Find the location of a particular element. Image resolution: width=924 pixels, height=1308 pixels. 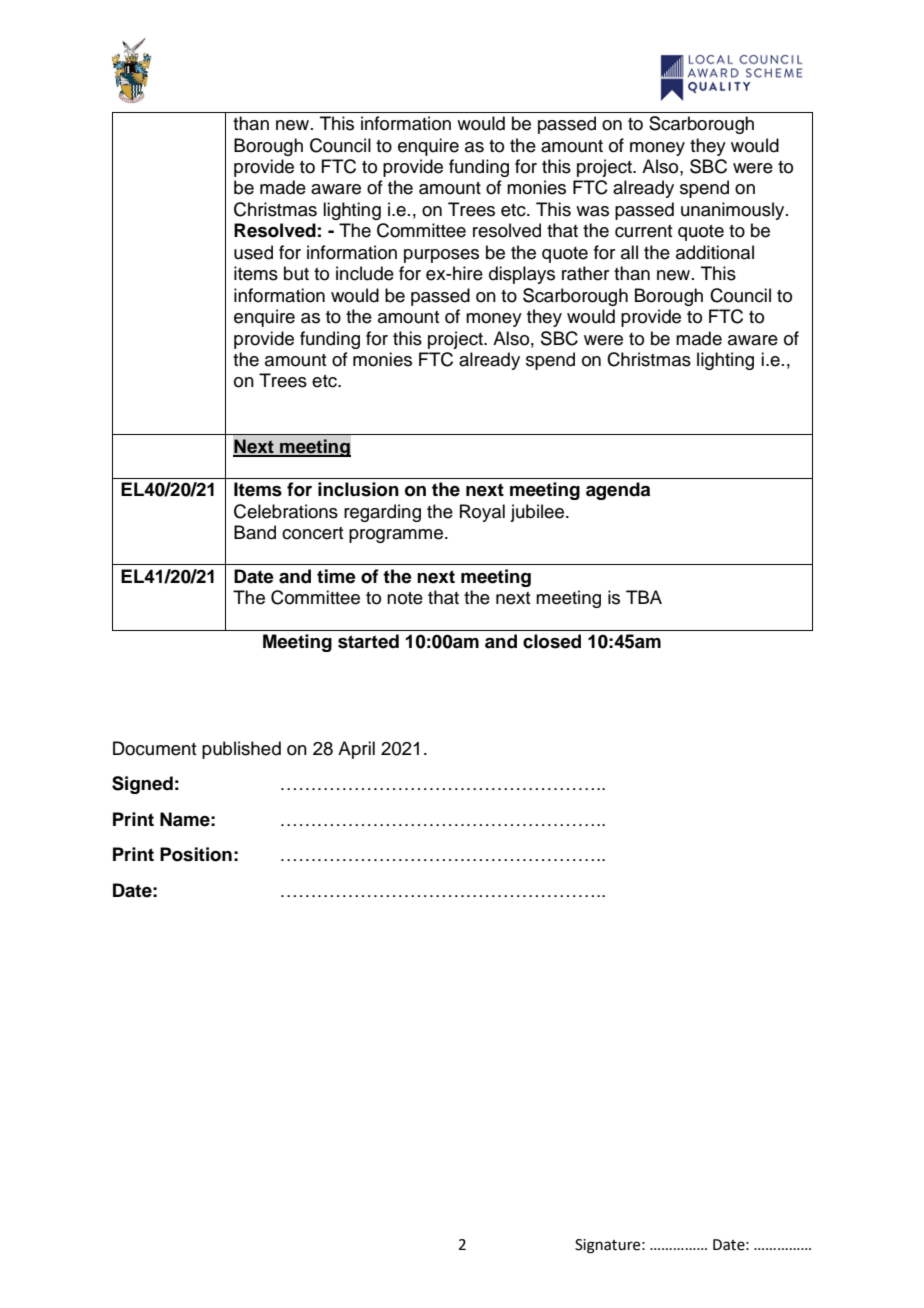

used is located at coordinates (253, 252).
